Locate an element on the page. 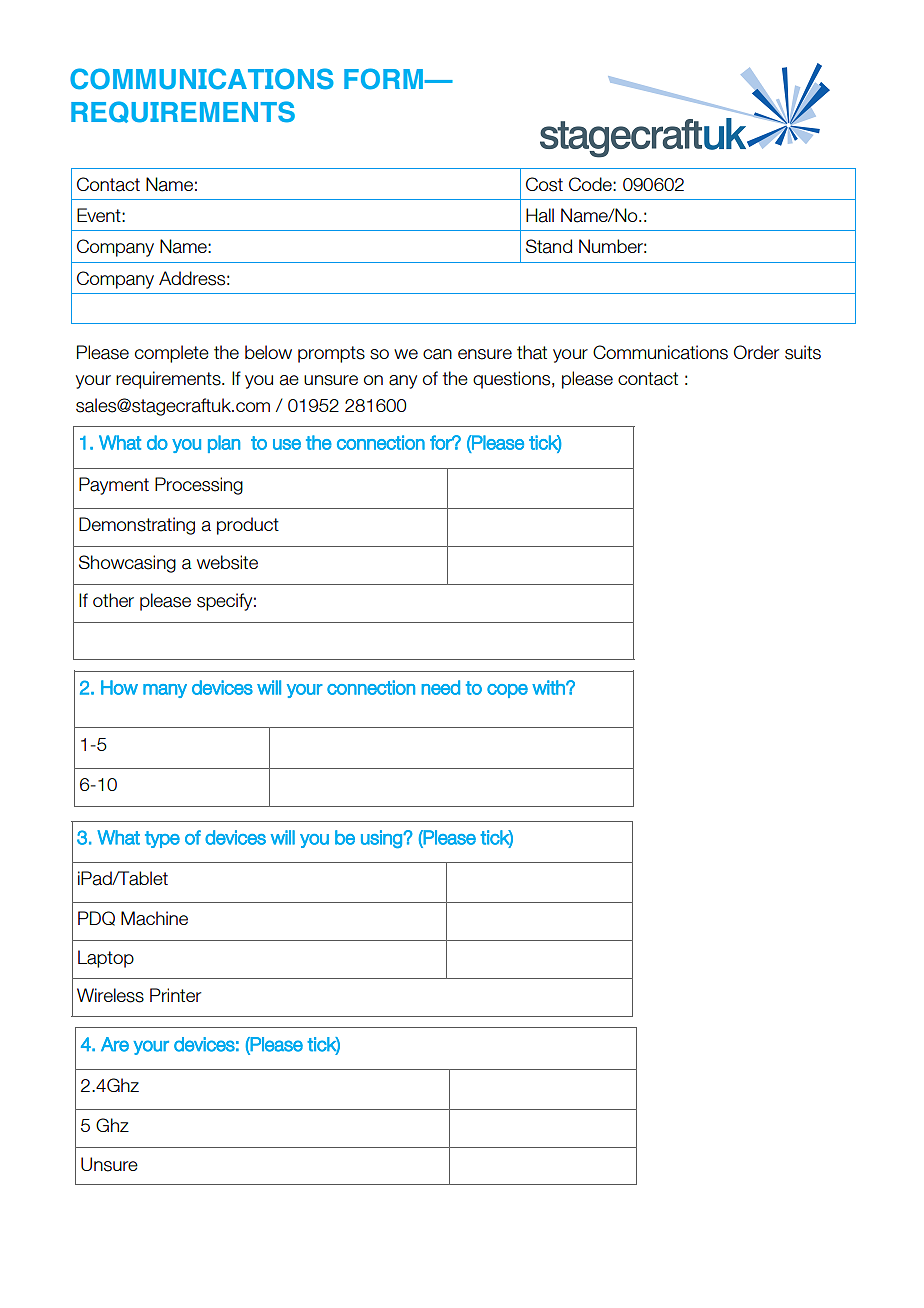 The width and height of the image is (924, 1308). using is located at coordinates (382, 839).
